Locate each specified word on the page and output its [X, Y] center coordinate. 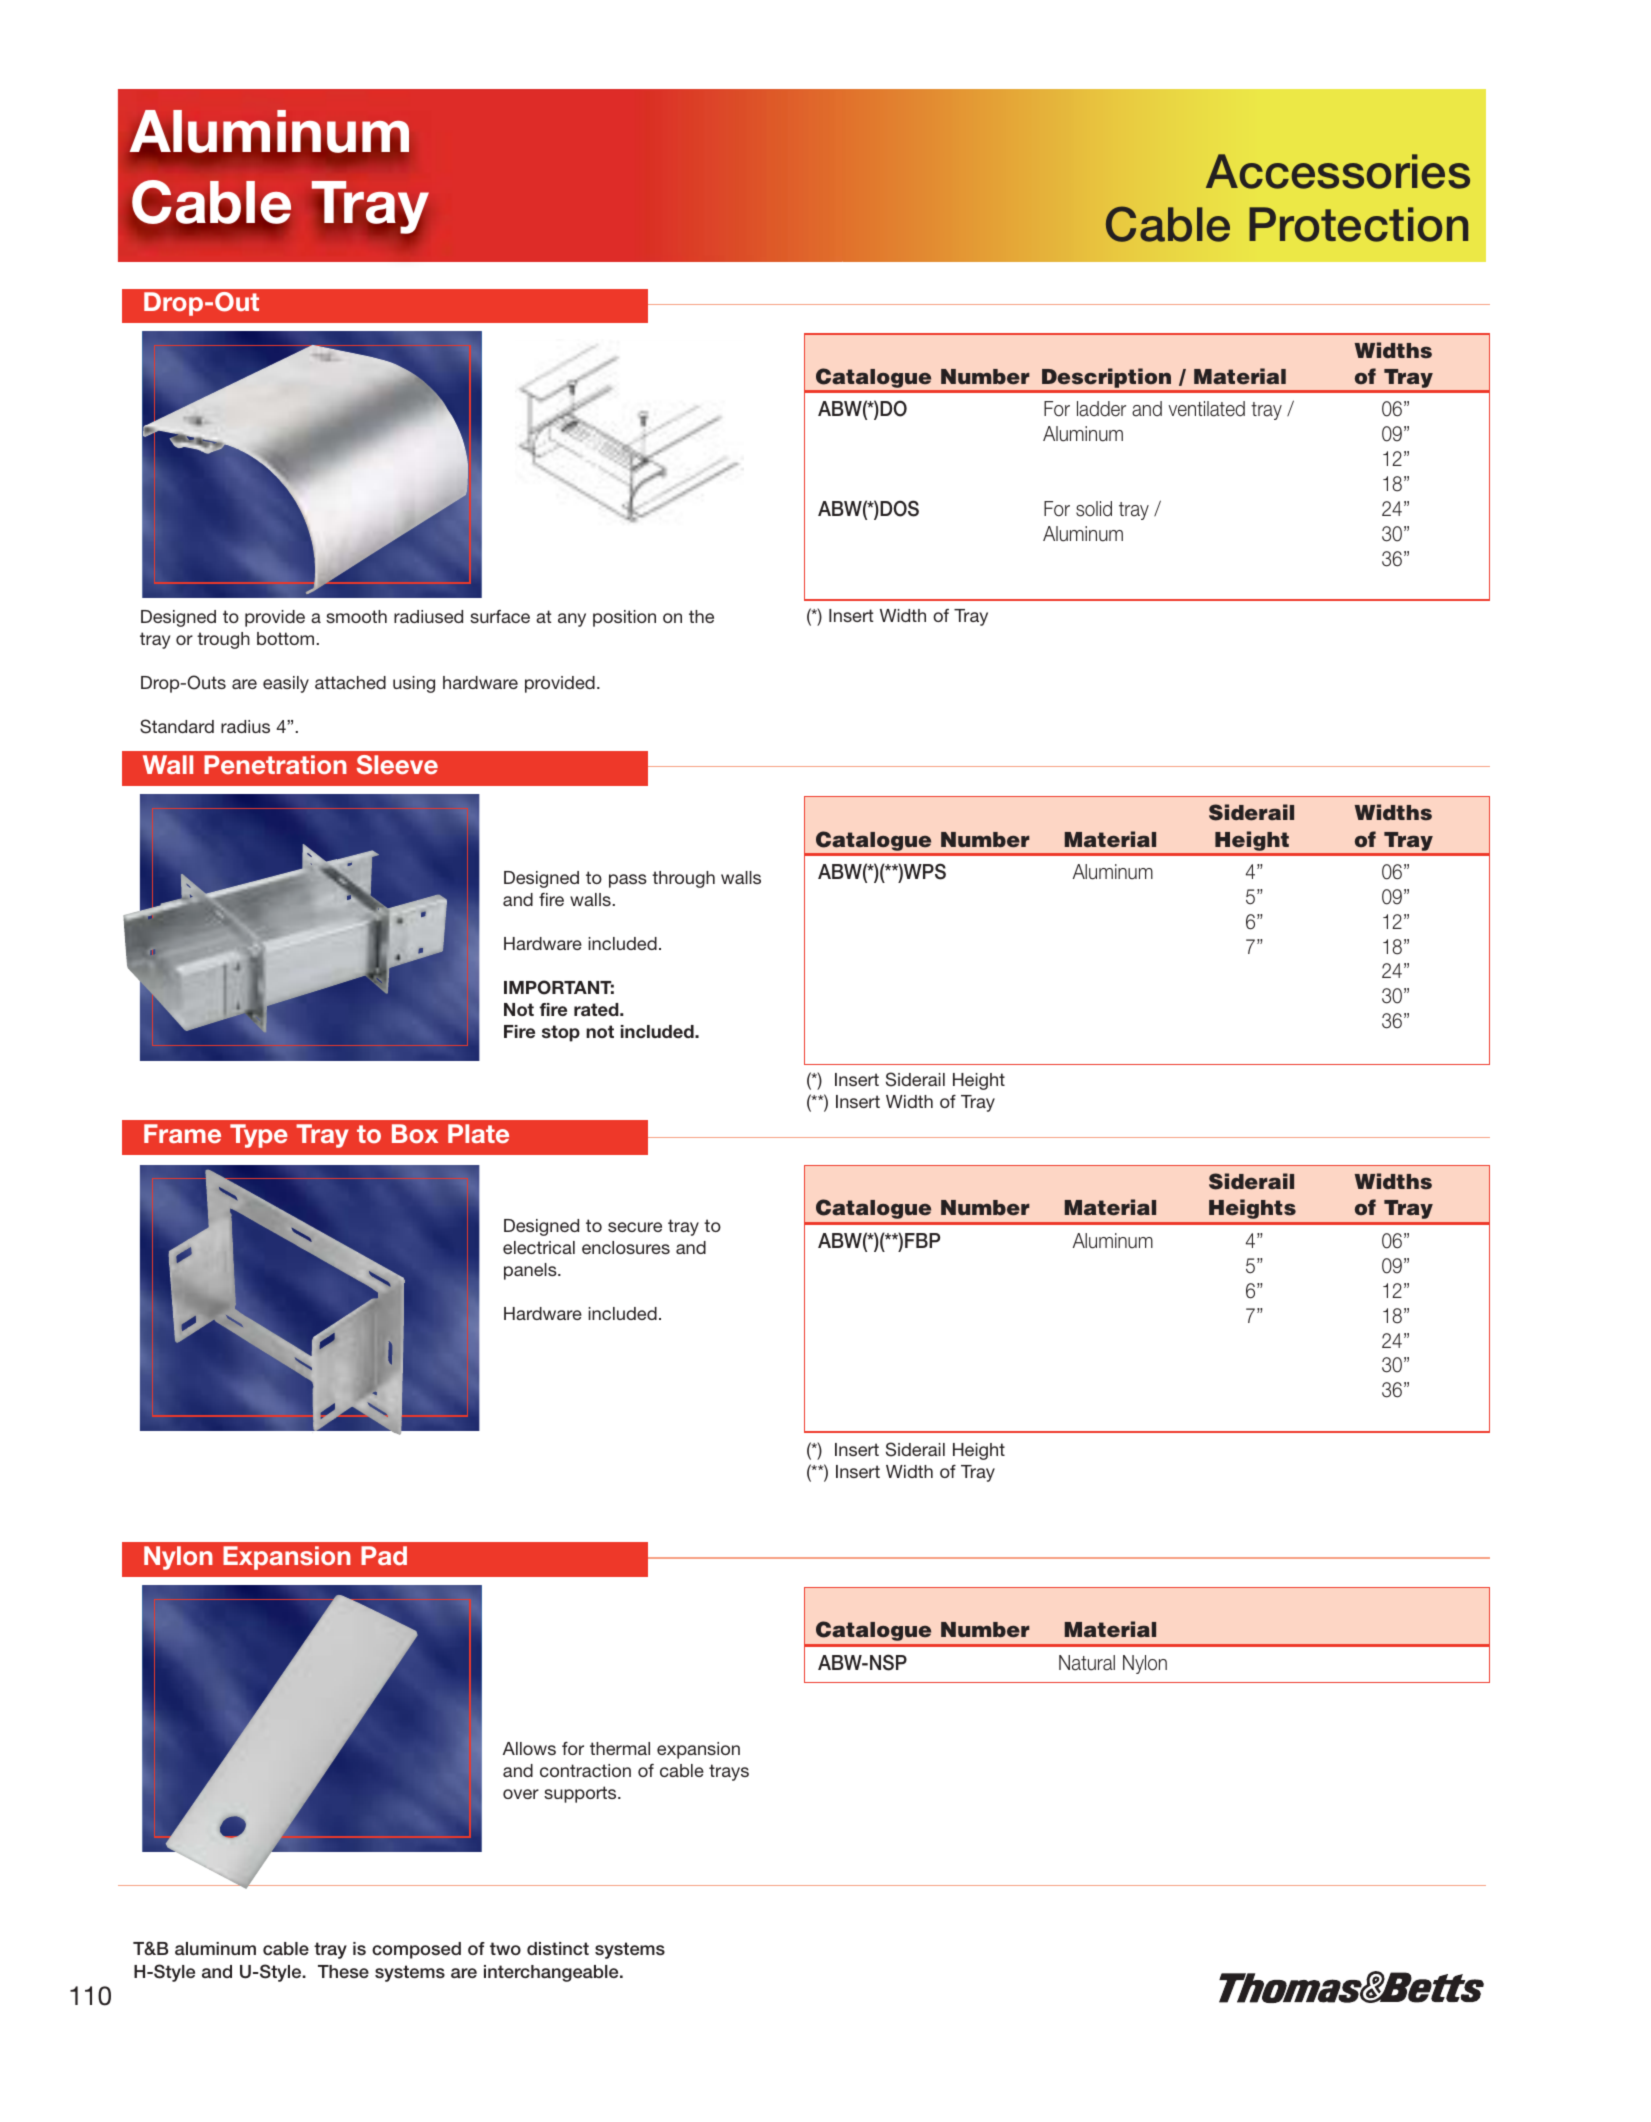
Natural [1087, 1663]
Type [259, 1136]
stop [561, 1033]
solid [1094, 509]
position [624, 618]
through [683, 879]
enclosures [626, 1247]
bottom [285, 638]
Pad [384, 1555]
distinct [558, 1948]
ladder [1101, 409]
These [343, 1971]
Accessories [1338, 171]
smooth [356, 616]
